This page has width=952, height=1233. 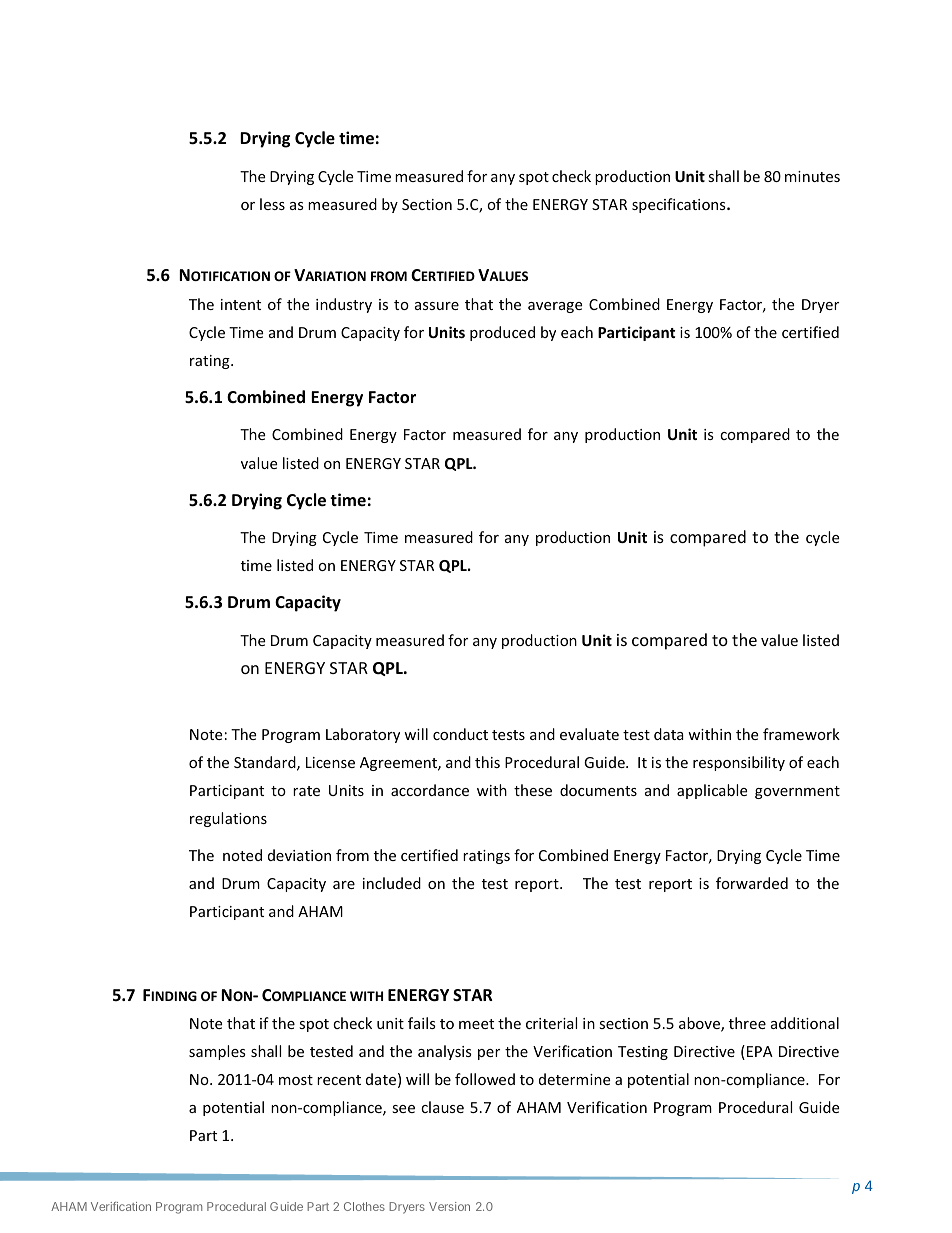 I want to click on conduct, so click(x=460, y=734).
